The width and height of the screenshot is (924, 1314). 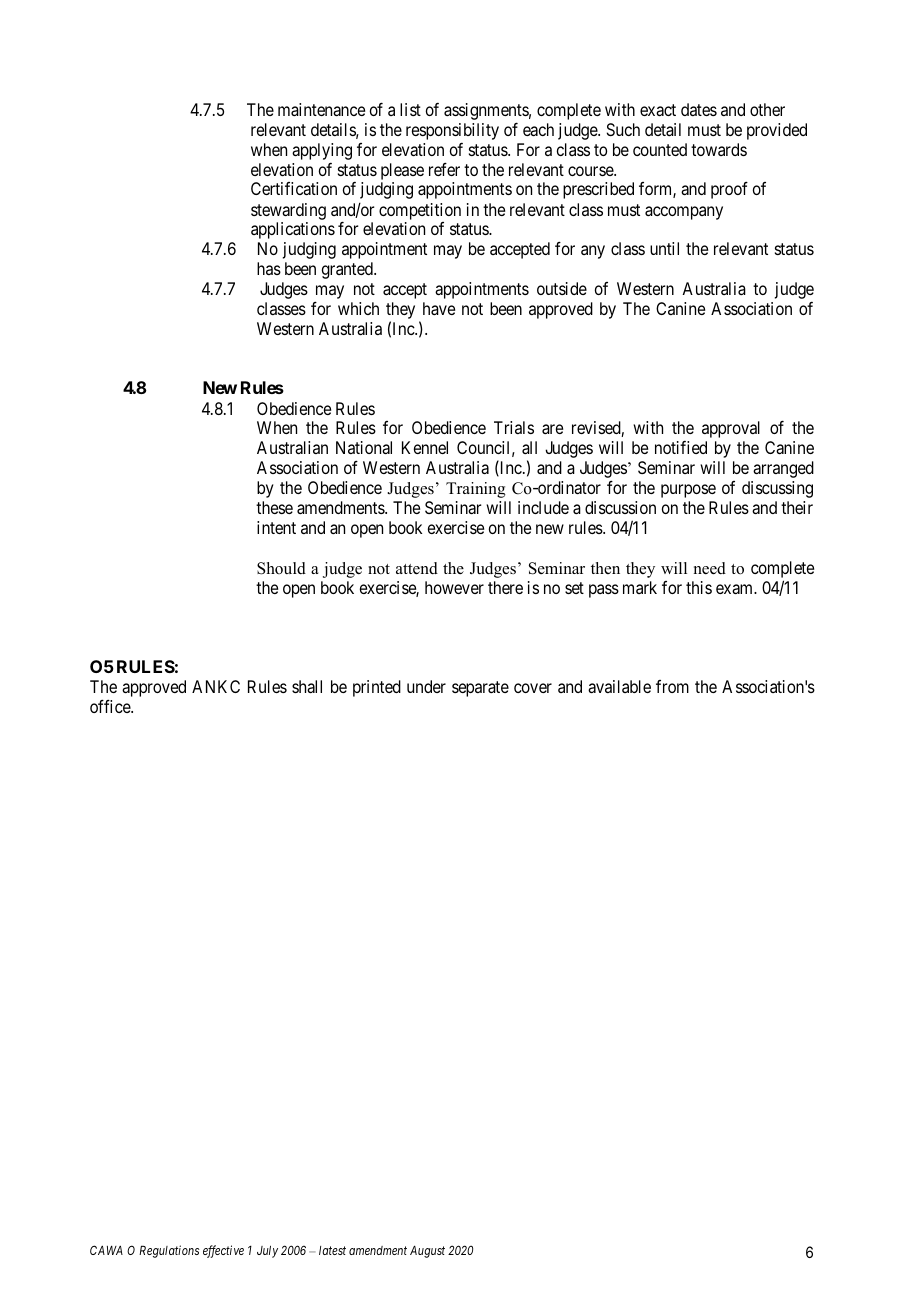 What do you see at coordinates (719, 149) in the screenshot?
I see `towards` at bounding box center [719, 149].
